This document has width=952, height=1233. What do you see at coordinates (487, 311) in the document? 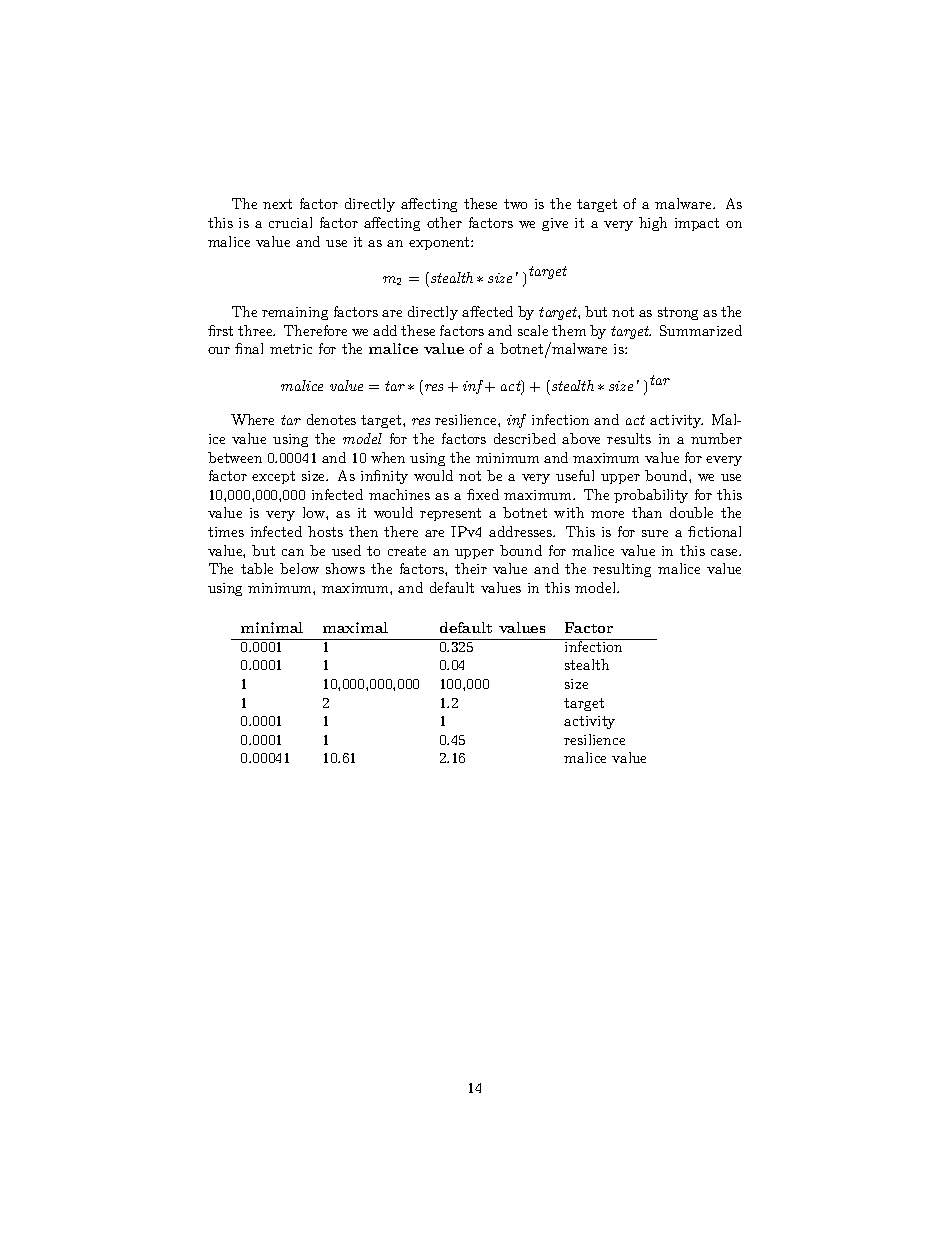
I see `affected` at bounding box center [487, 311].
